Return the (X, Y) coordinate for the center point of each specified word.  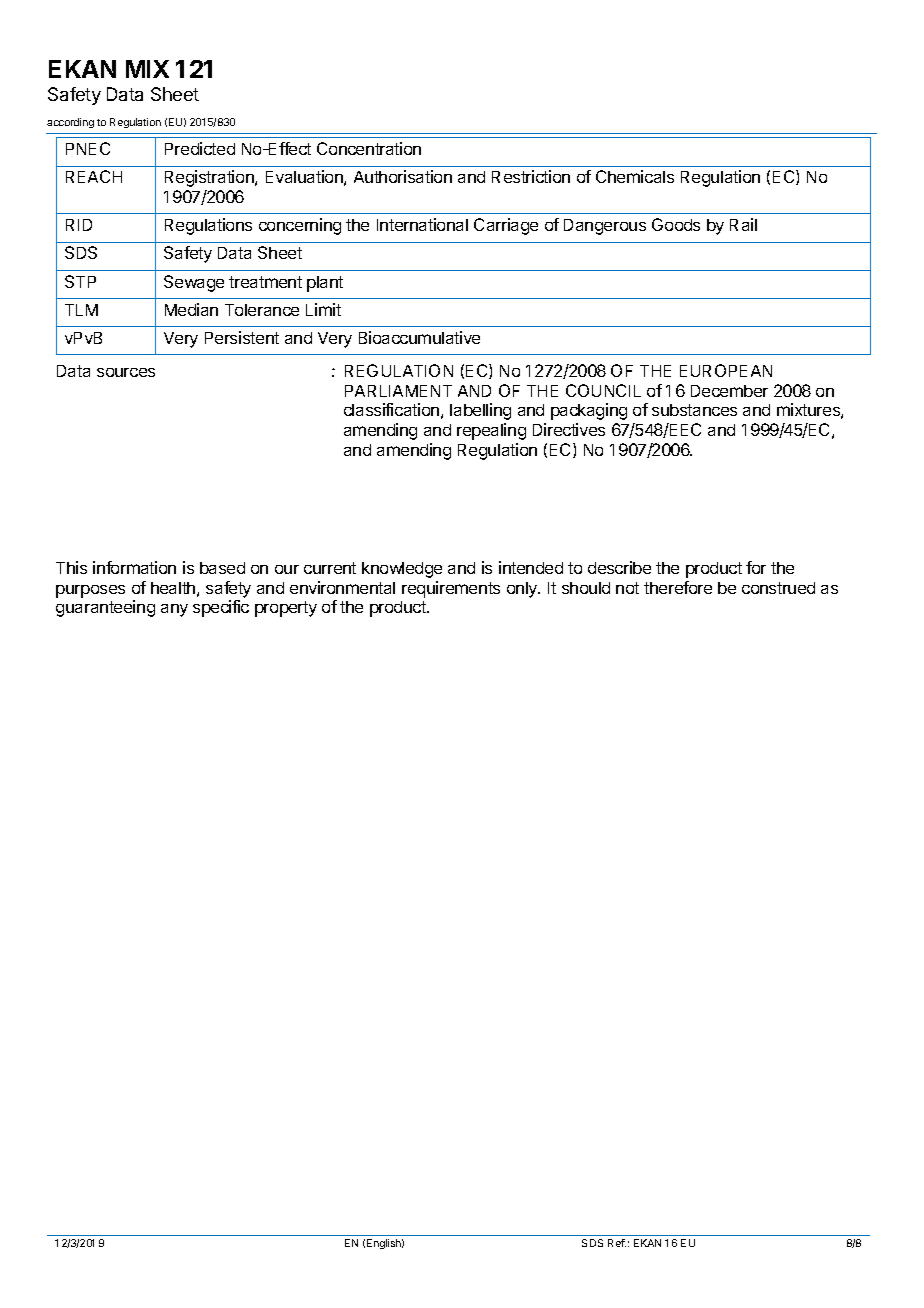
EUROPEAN (726, 370)
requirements (451, 589)
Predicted (200, 148)
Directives (569, 429)
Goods (676, 224)
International (422, 224)
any (174, 610)
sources (126, 372)
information (134, 567)
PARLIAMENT (398, 391)
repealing (491, 431)
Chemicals (635, 176)
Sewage (194, 283)
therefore (678, 587)
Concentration (369, 148)
